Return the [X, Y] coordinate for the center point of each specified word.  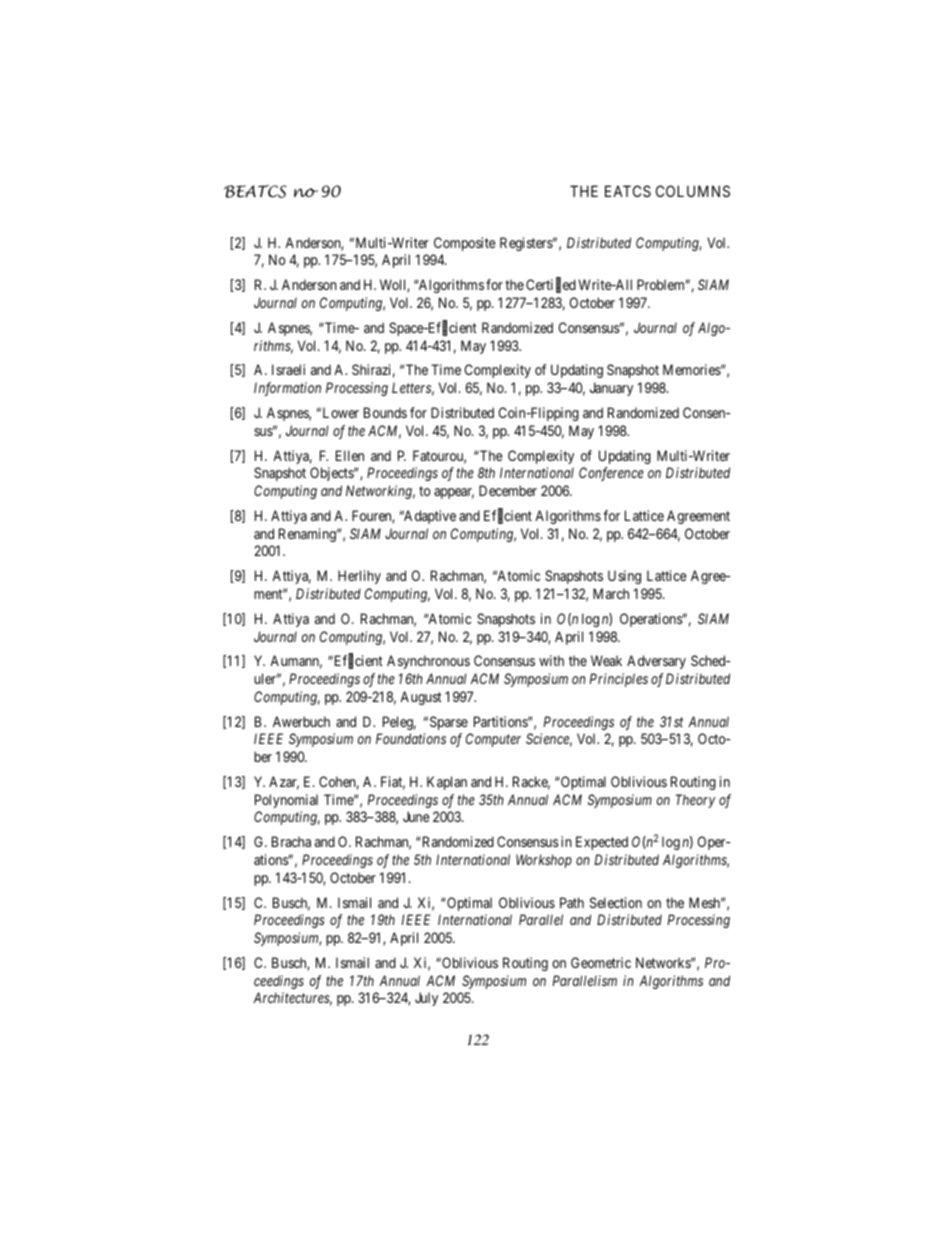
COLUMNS [693, 191]
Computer [493, 740]
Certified [551, 286]
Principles [619, 680]
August [421, 698]
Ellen [350, 455]
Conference [611, 474]
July [426, 999]
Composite [464, 244]
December [508, 490]
